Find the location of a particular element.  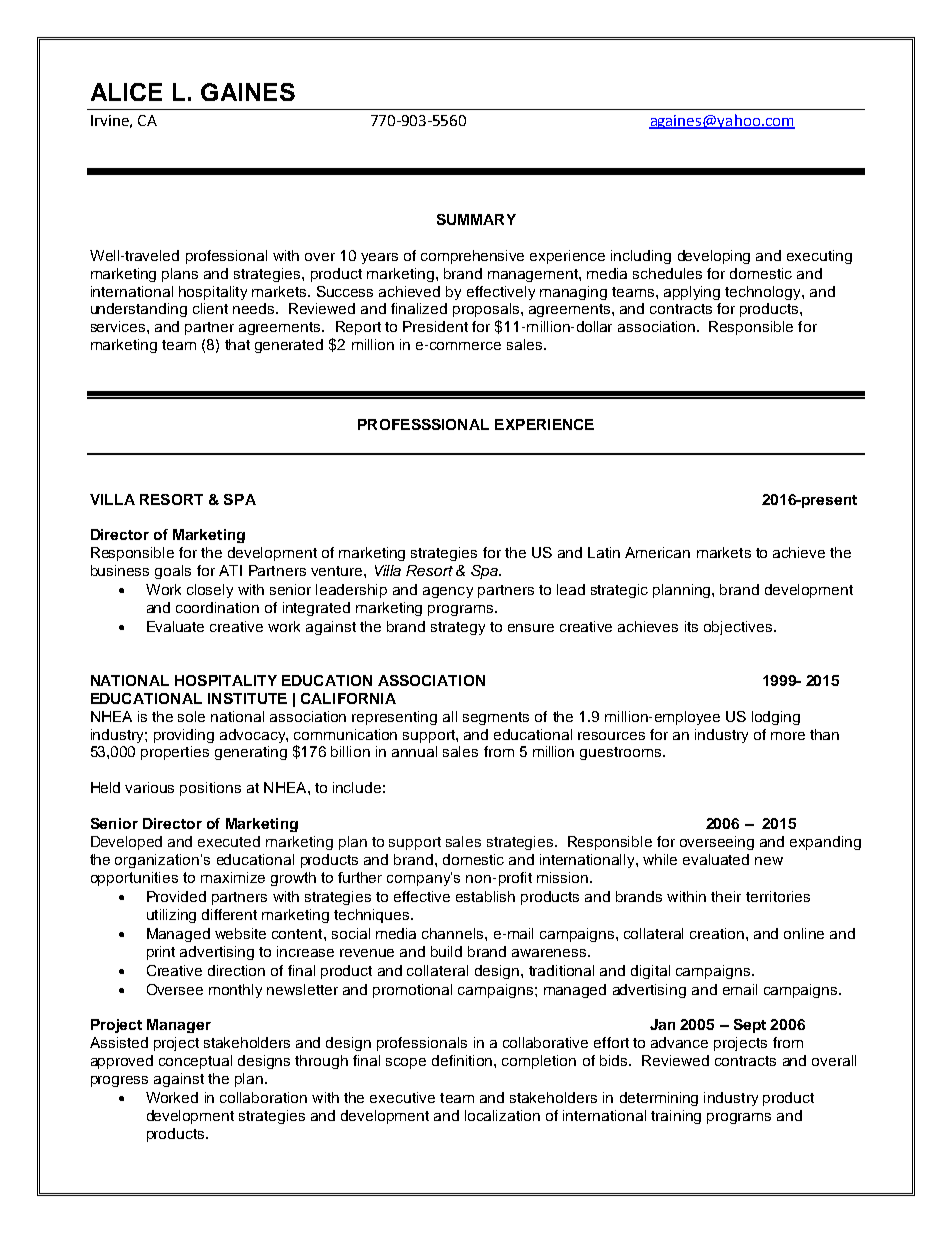

SUMMARY is located at coordinates (476, 219).
